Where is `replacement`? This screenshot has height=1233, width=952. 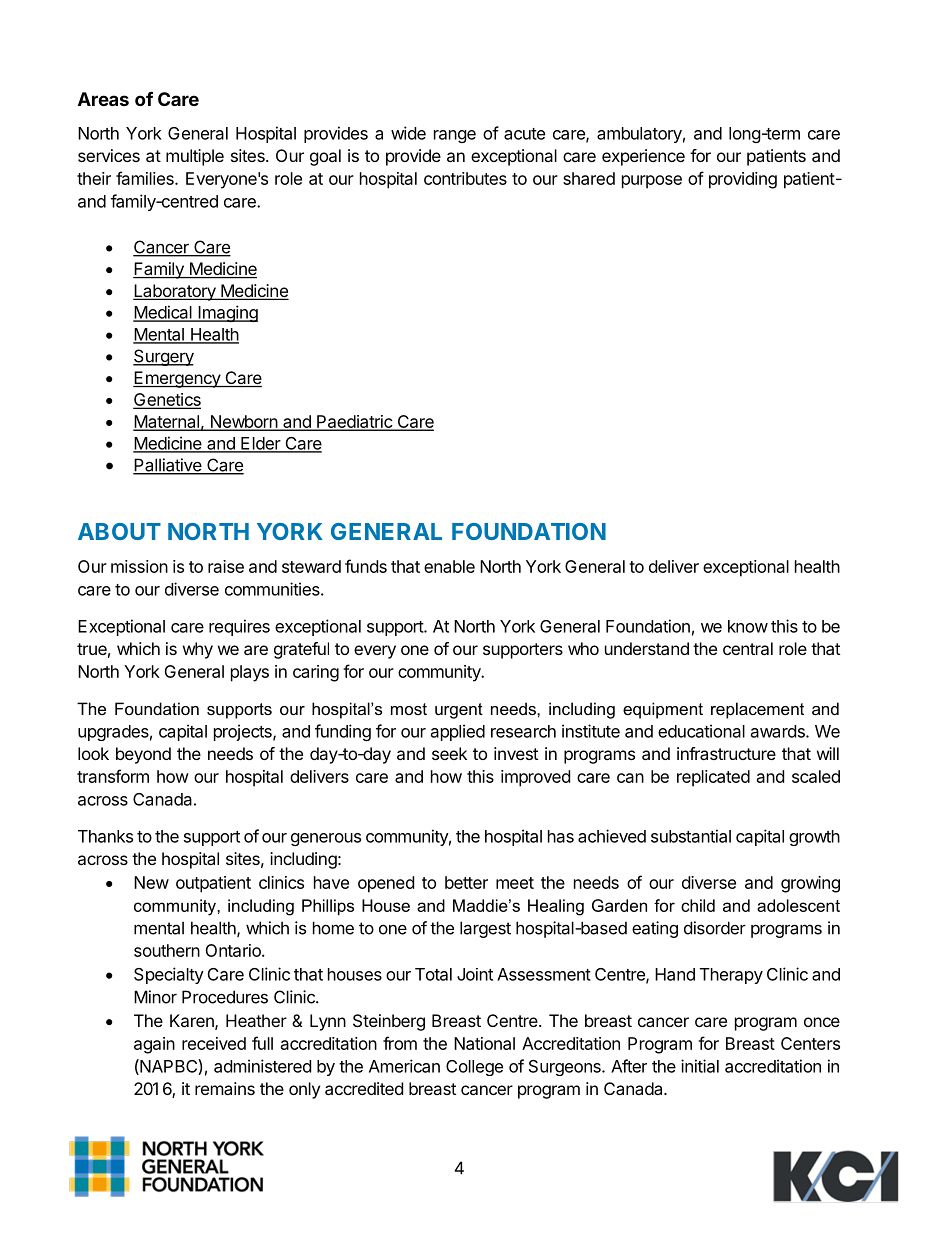
replacement is located at coordinates (757, 710).
